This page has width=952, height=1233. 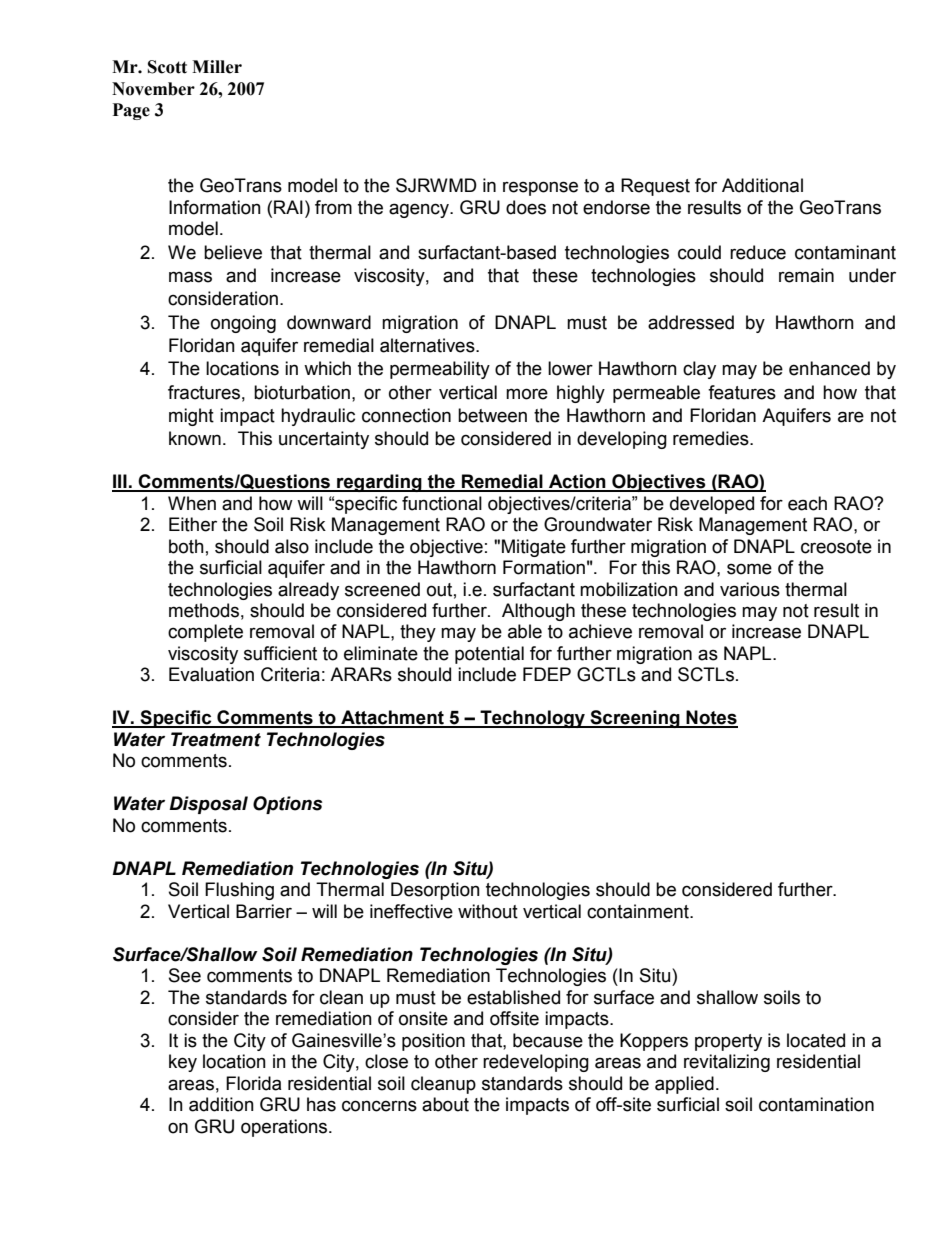 I want to click on complete, so click(x=205, y=633).
